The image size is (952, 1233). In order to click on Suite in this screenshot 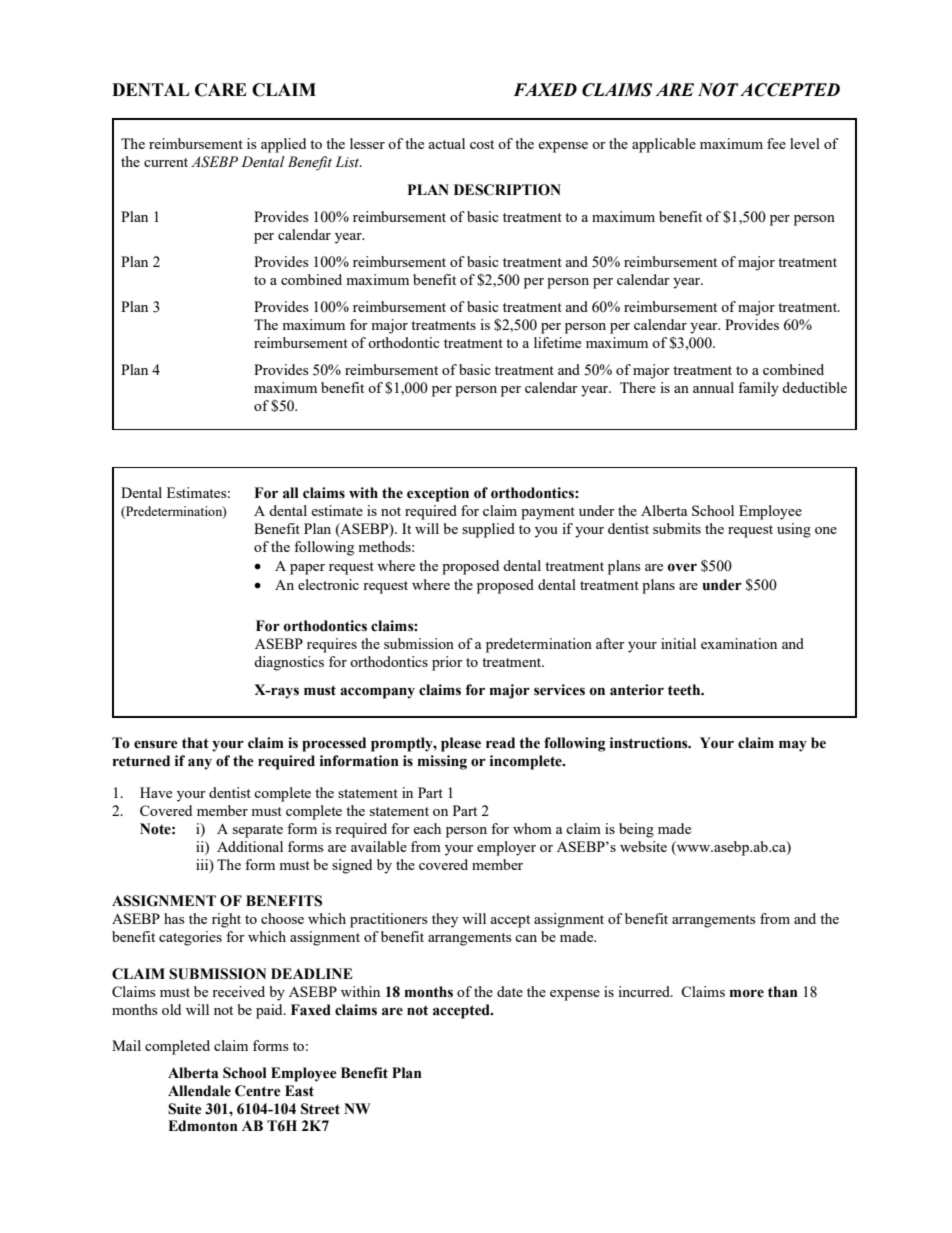, I will do `click(185, 1109)`.
